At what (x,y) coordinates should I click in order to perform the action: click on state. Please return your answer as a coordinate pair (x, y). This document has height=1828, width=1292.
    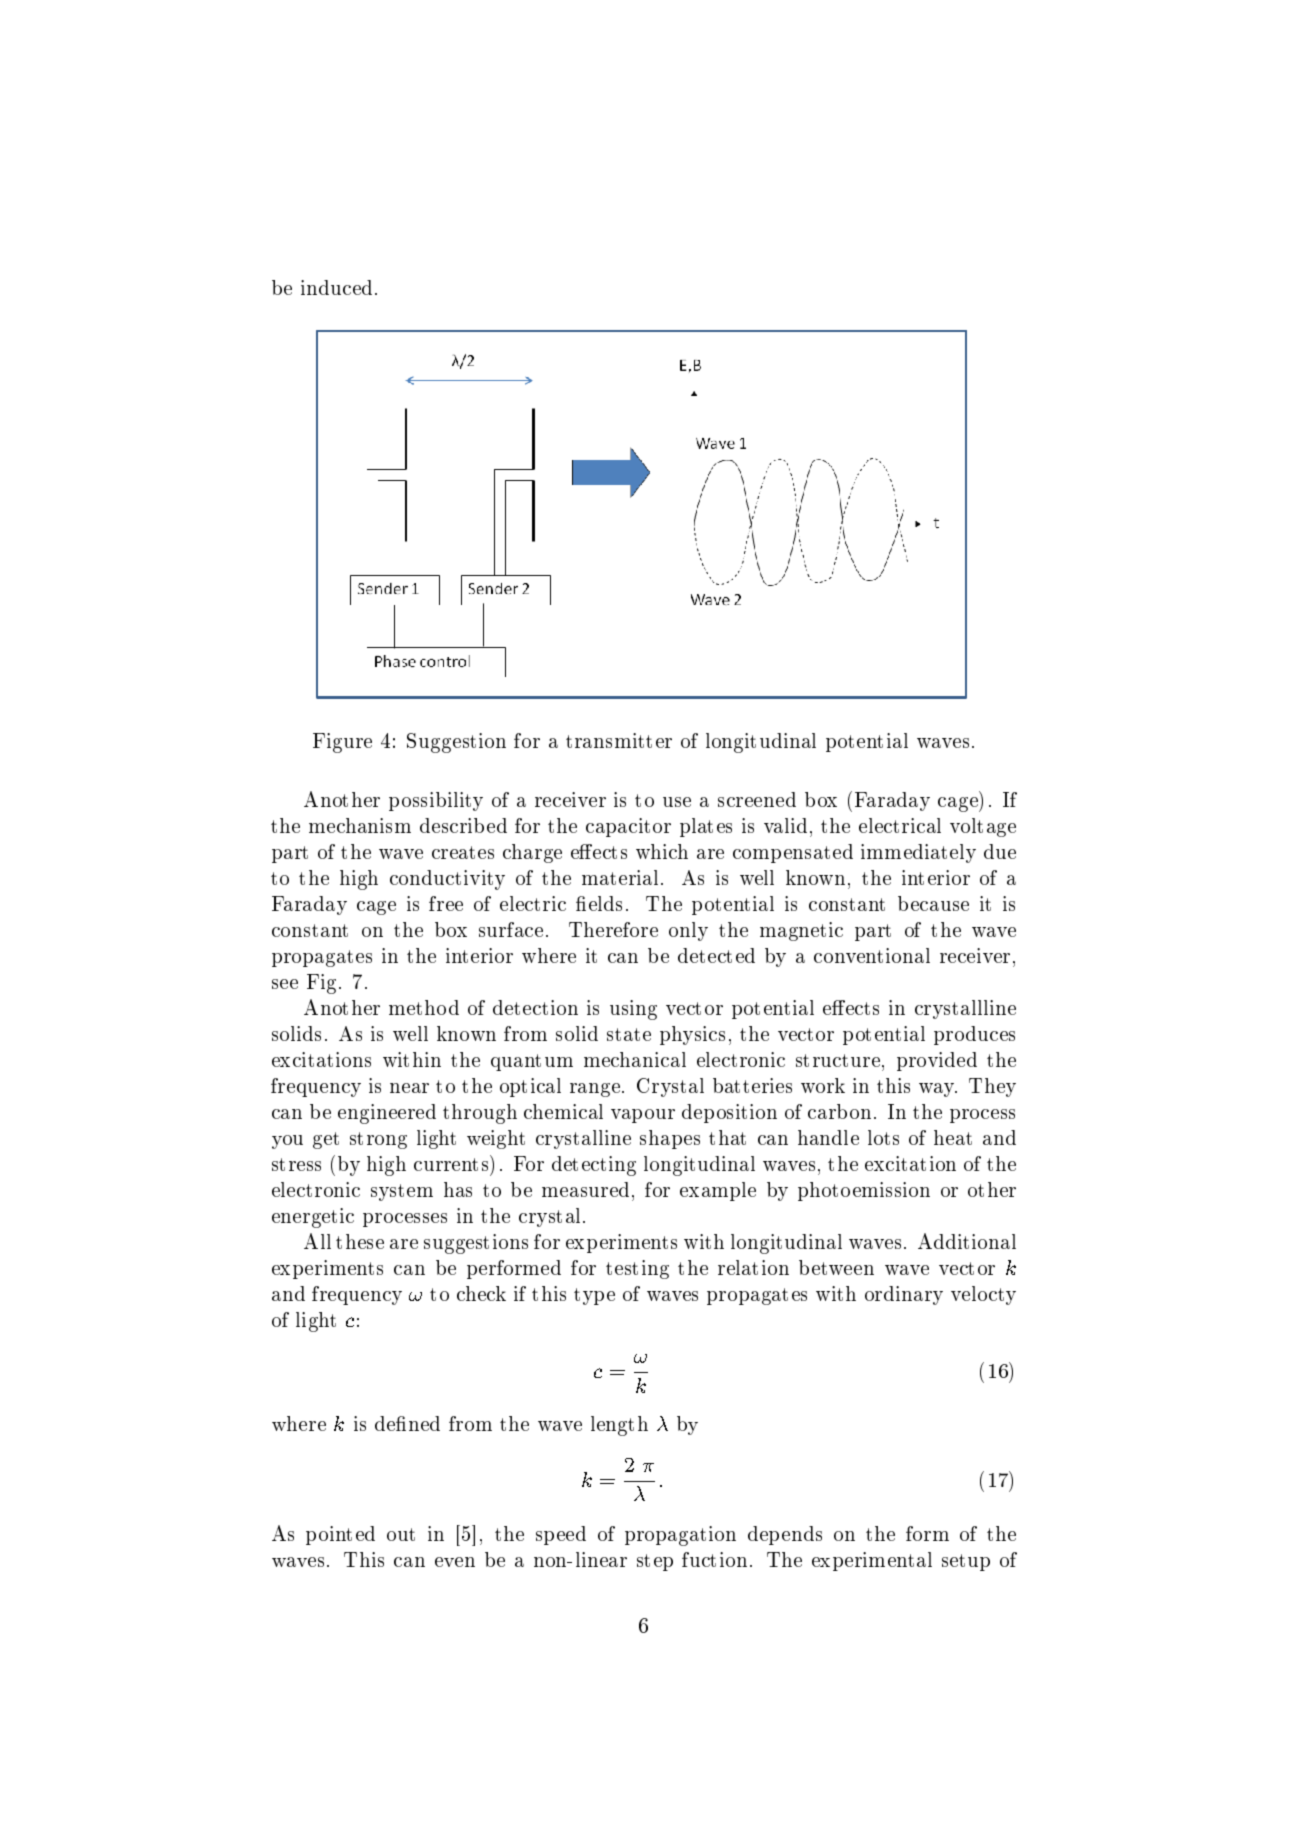
    Looking at the image, I should click on (629, 1034).
